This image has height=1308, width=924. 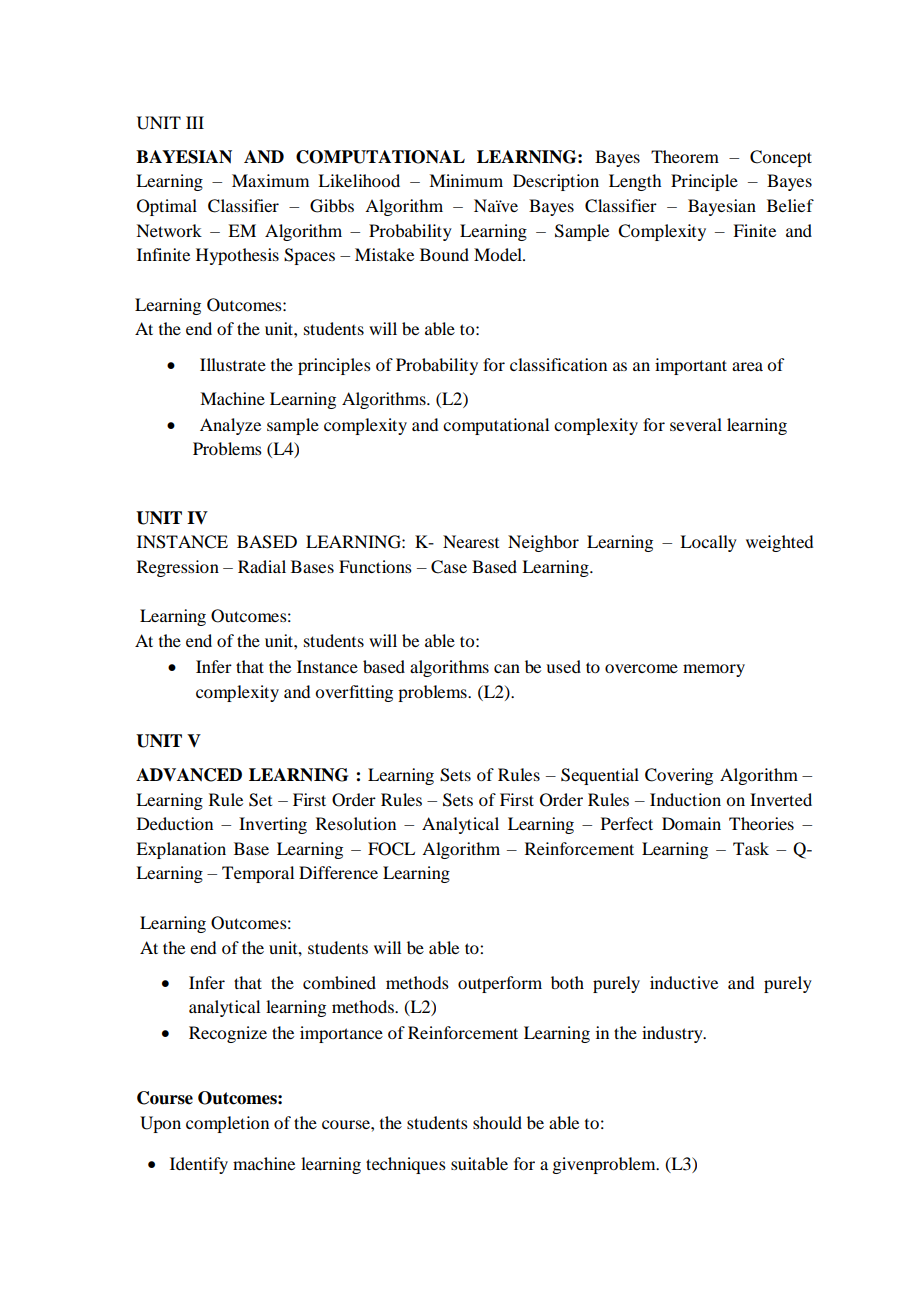 I want to click on Theorem, so click(x=685, y=156).
